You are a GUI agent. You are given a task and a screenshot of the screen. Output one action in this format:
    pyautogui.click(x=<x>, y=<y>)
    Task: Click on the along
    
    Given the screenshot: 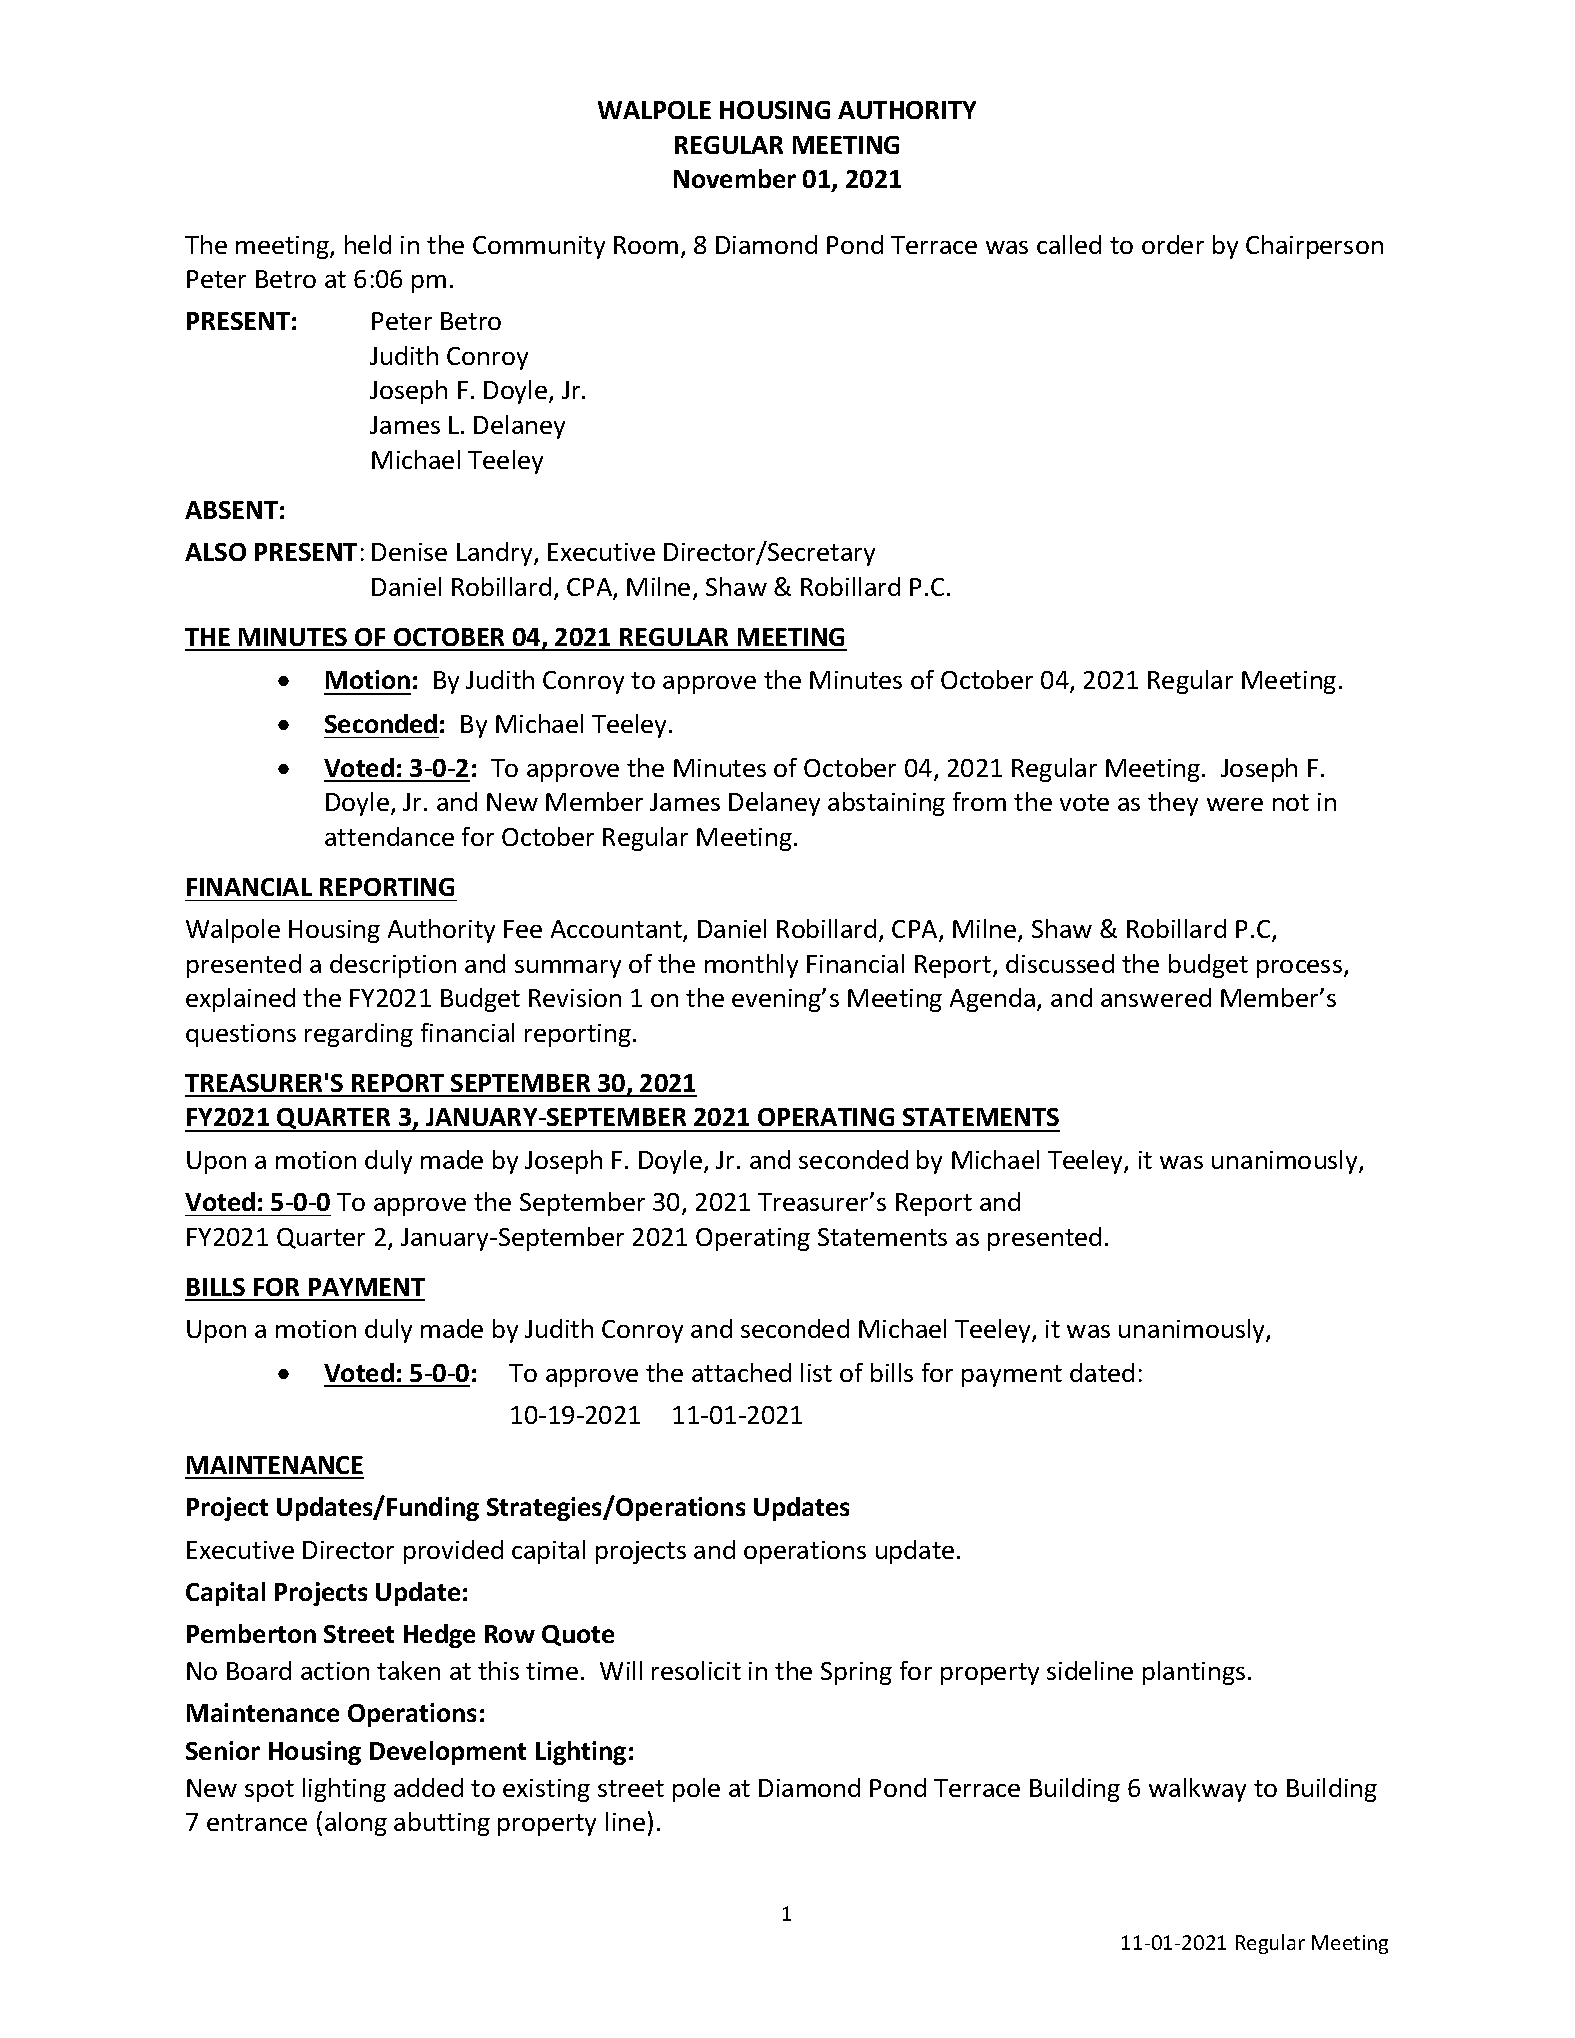 What is the action you would take?
    pyautogui.click(x=356, y=1824)
